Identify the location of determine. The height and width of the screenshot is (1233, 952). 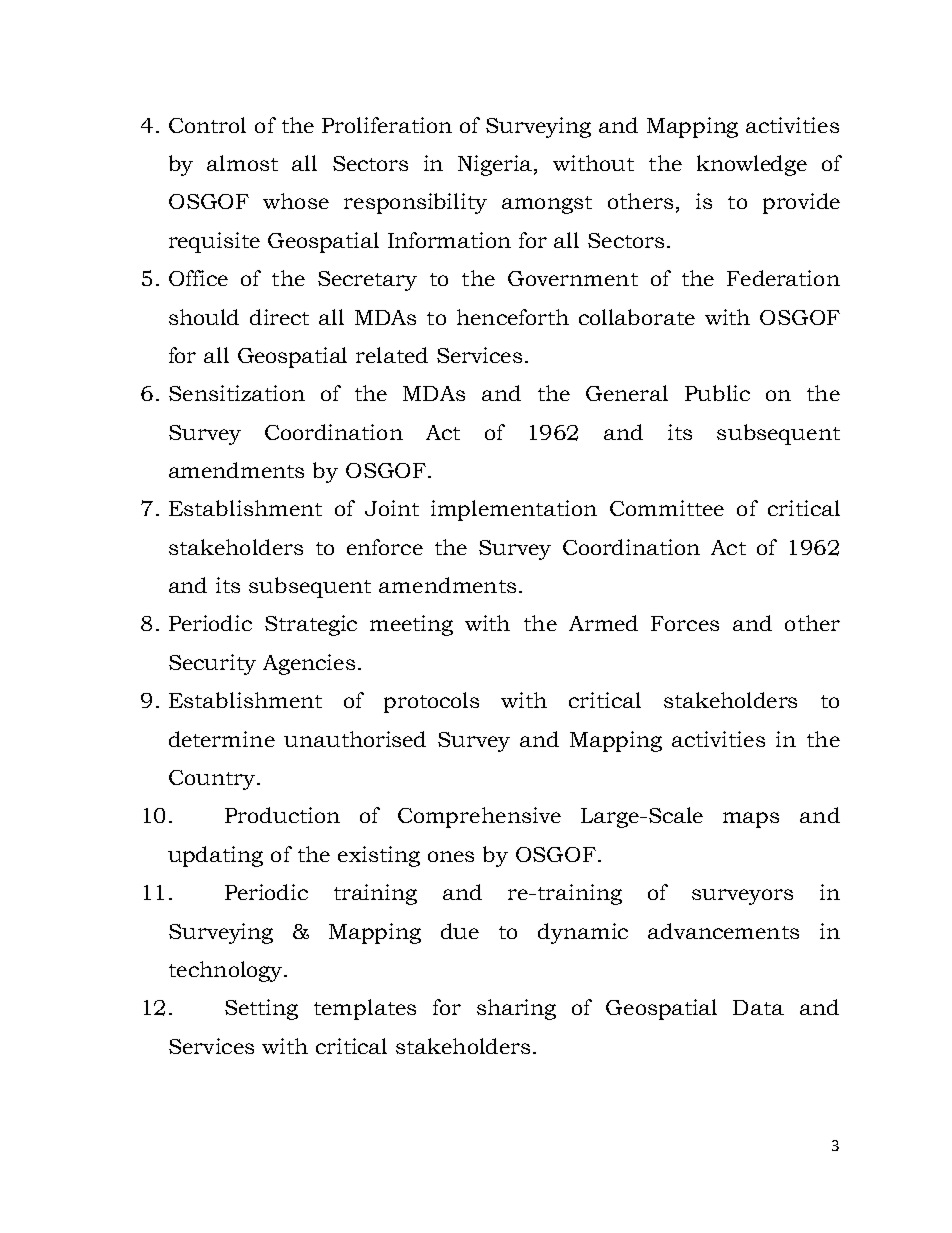
(222, 739).
